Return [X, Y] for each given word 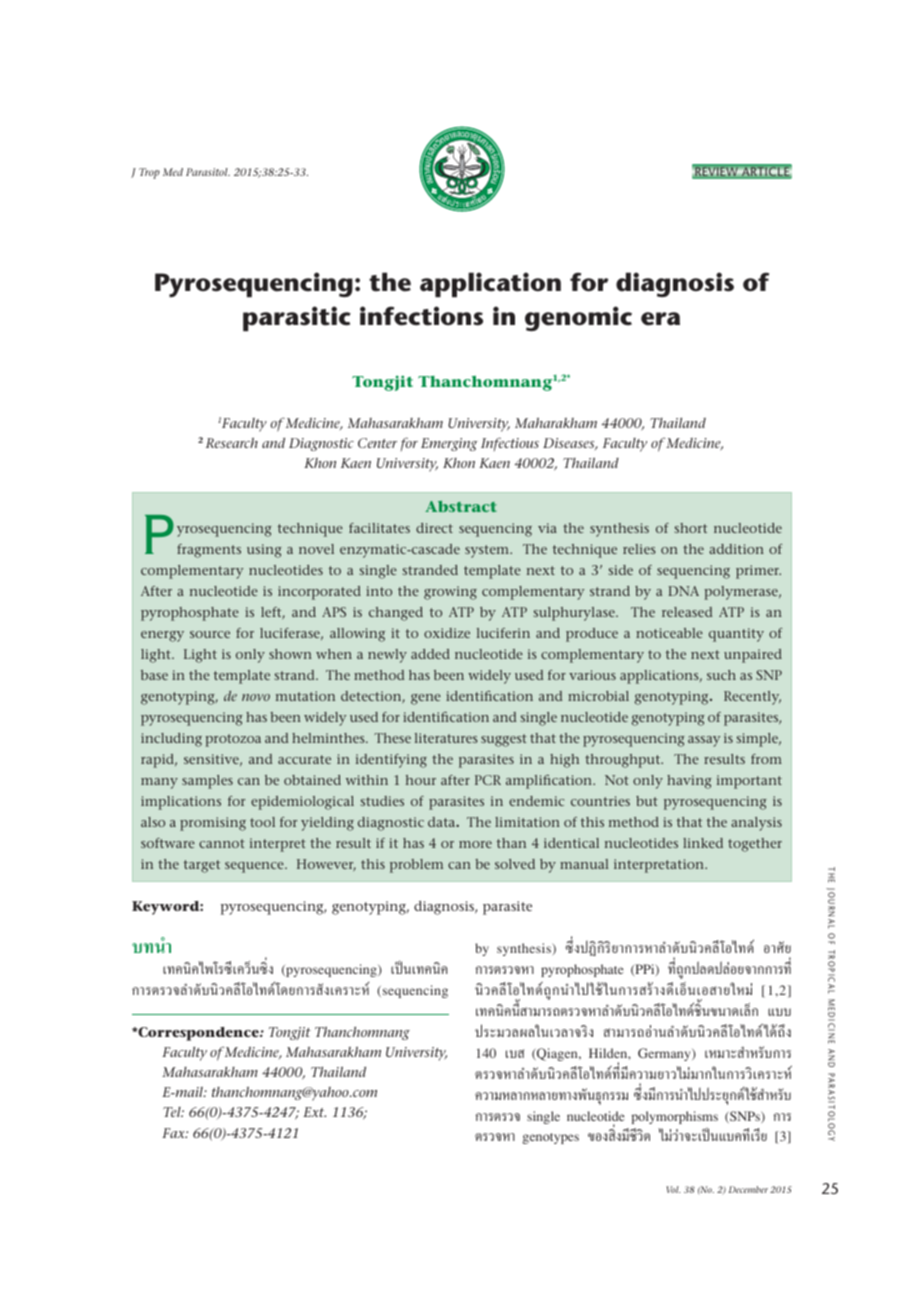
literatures [446, 738]
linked [703, 843]
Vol [673, 1189]
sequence [255, 867]
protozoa [233, 740]
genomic [578, 318]
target [202, 866]
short [691, 528]
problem [416, 866]
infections [421, 316]
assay [704, 741]
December [748, 1189]
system [488, 551]
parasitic [297, 318]
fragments [209, 551]
